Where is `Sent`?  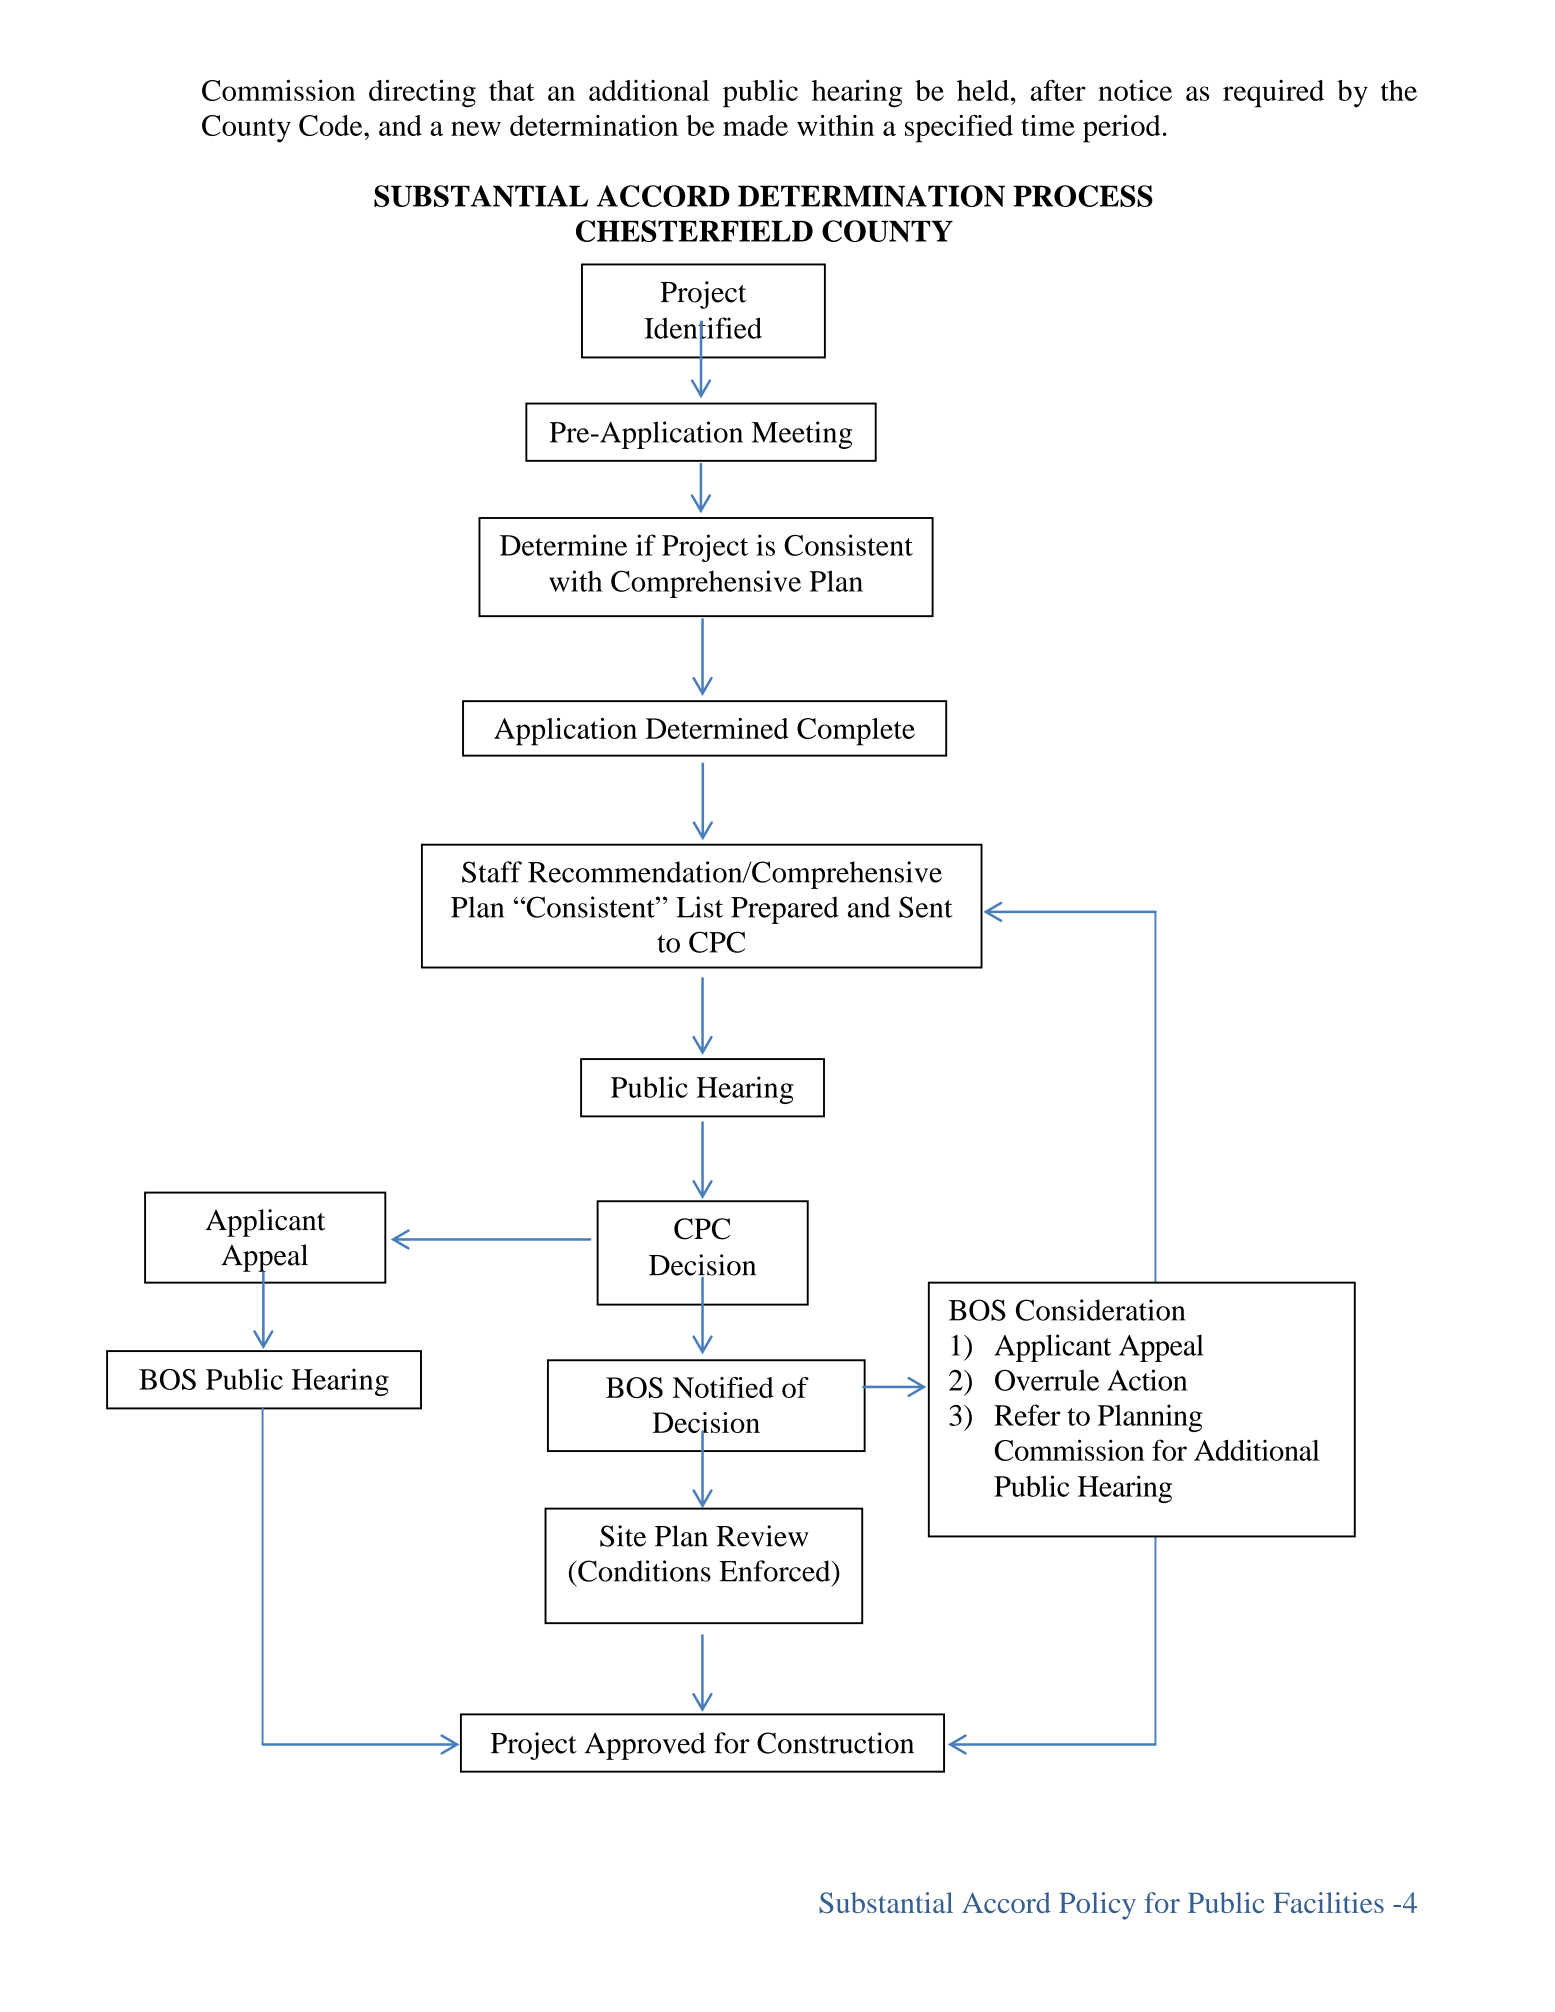
Sent is located at coordinates (926, 907).
